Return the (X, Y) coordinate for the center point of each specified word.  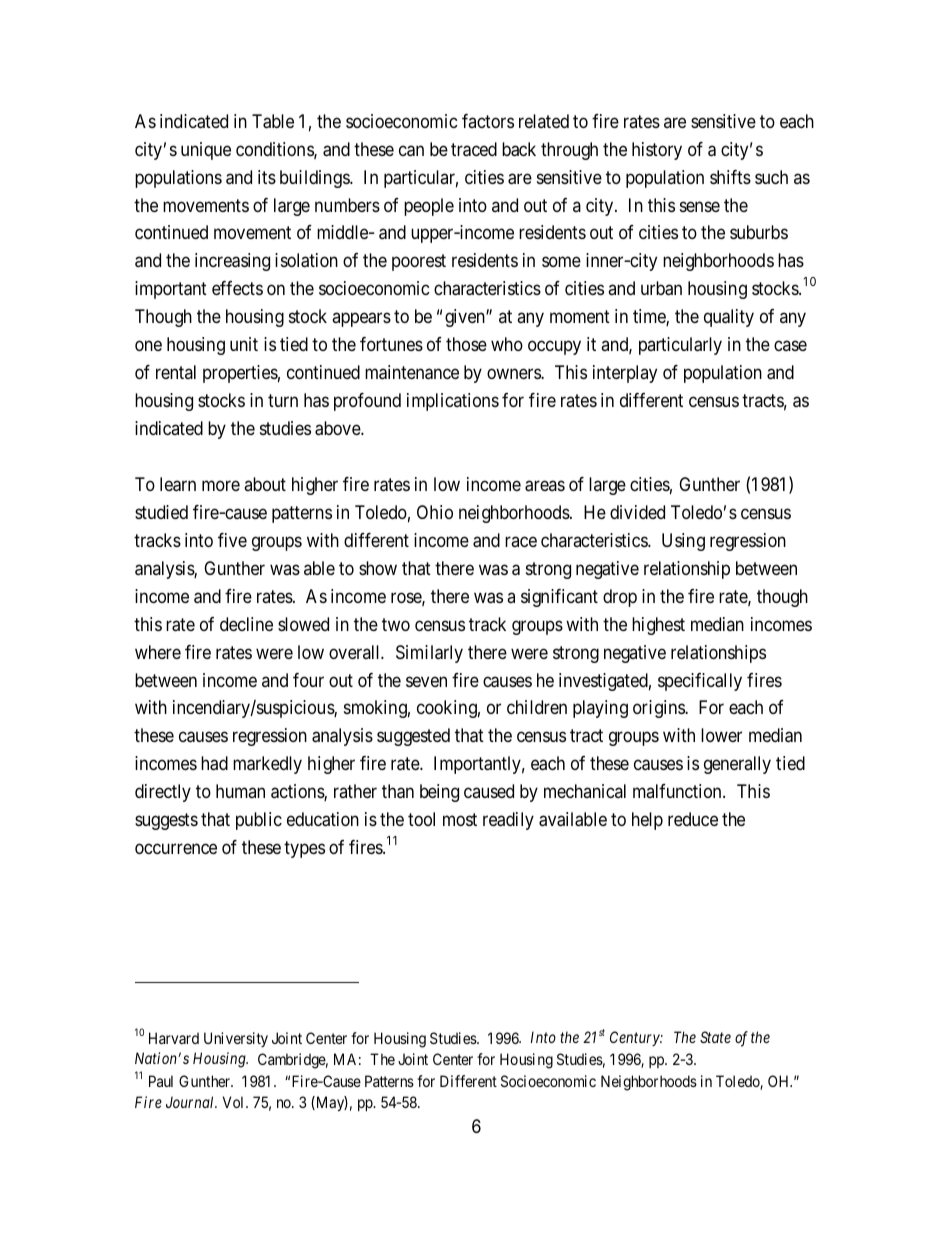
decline (246, 624)
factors (488, 121)
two (396, 624)
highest (658, 626)
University (236, 1039)
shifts (730, 177)
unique (206, 151)
